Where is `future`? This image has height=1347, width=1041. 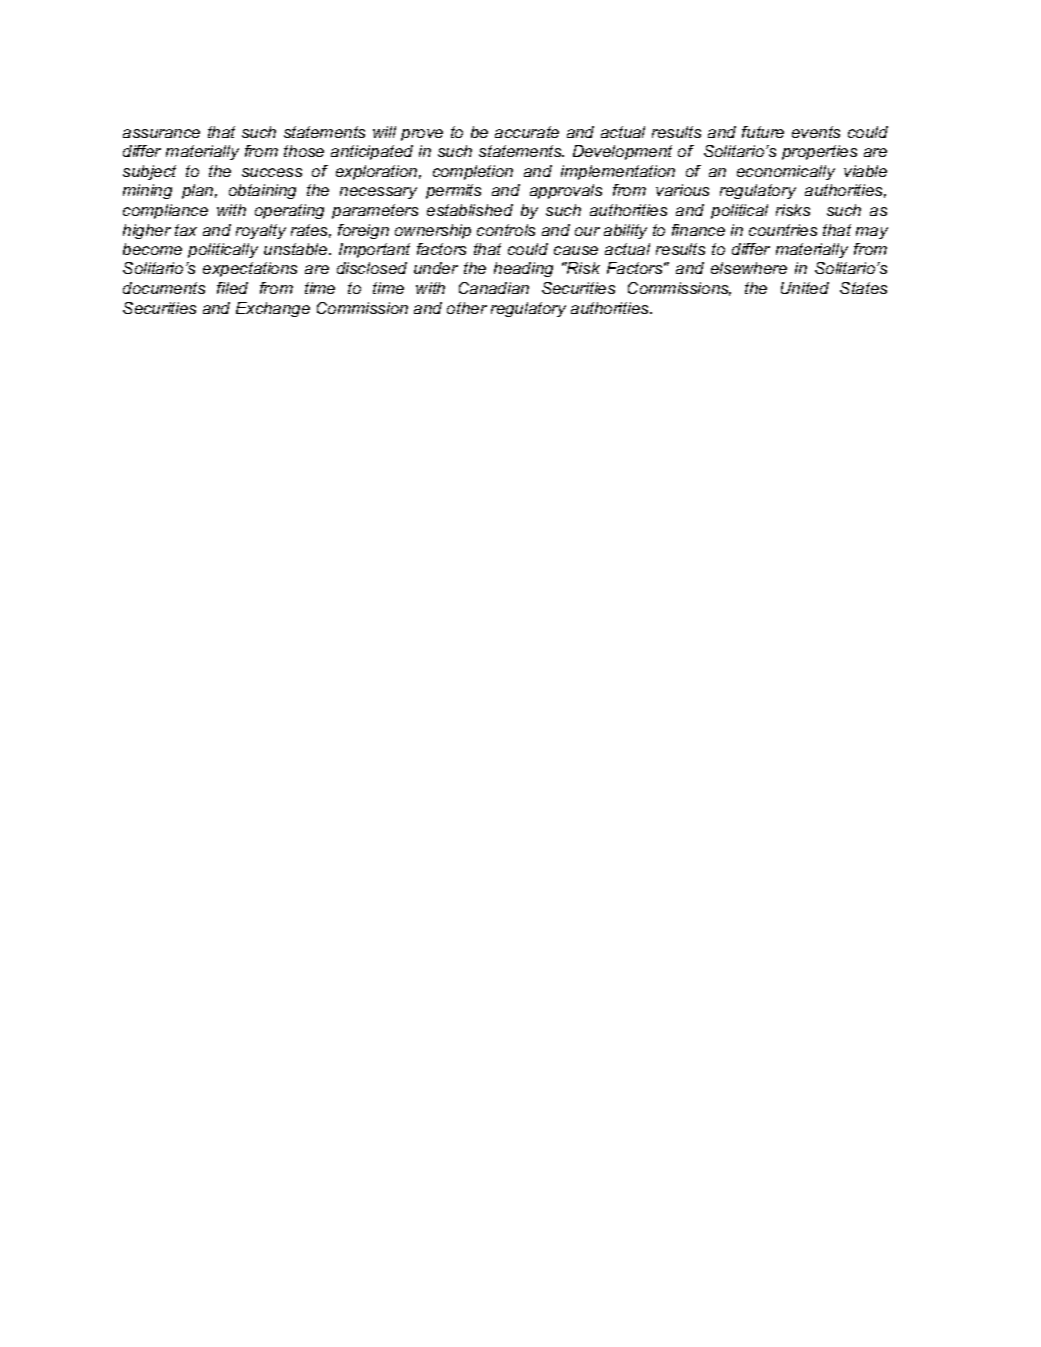 future is located at coordinates (763, 132).
